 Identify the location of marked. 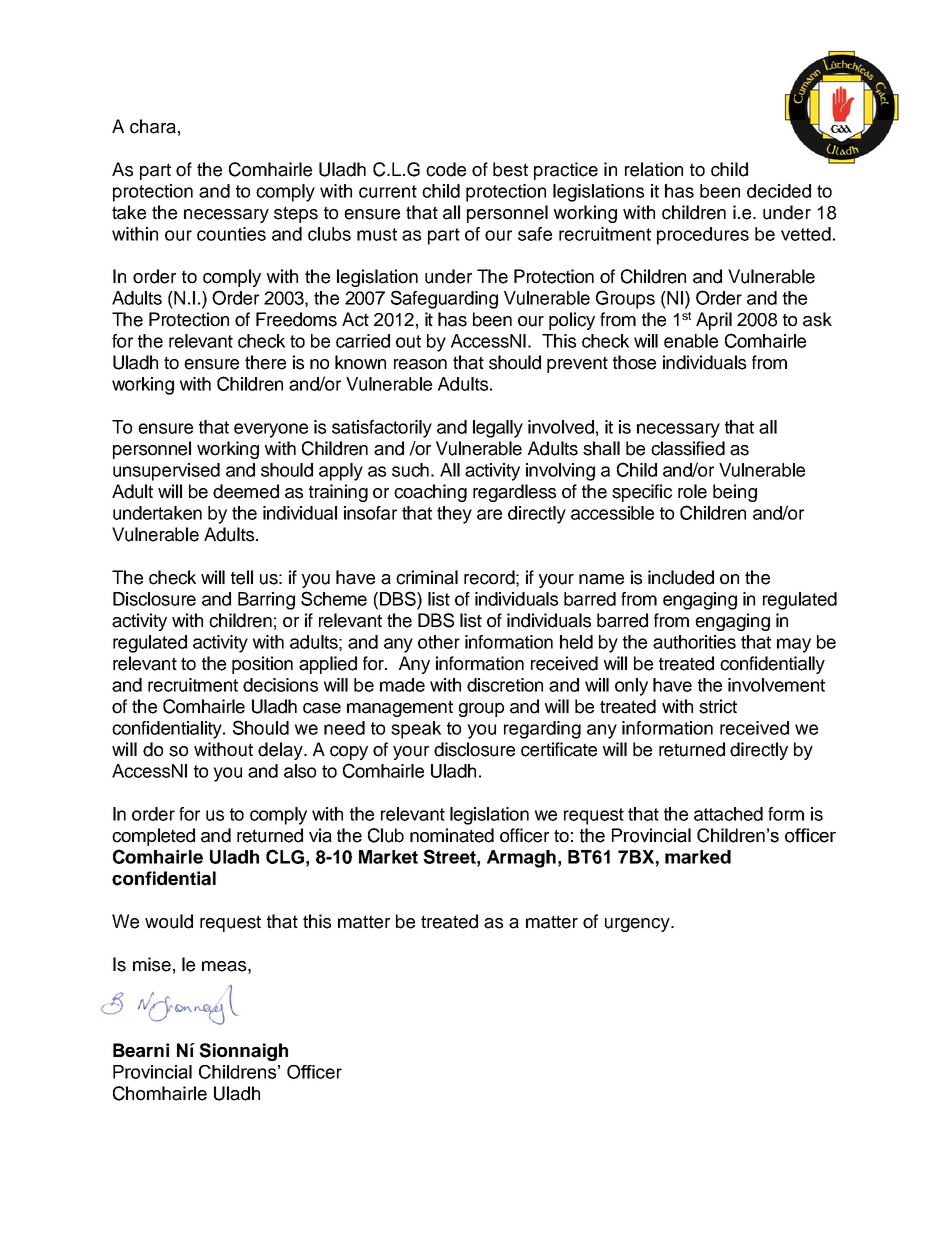
(698, 857).
